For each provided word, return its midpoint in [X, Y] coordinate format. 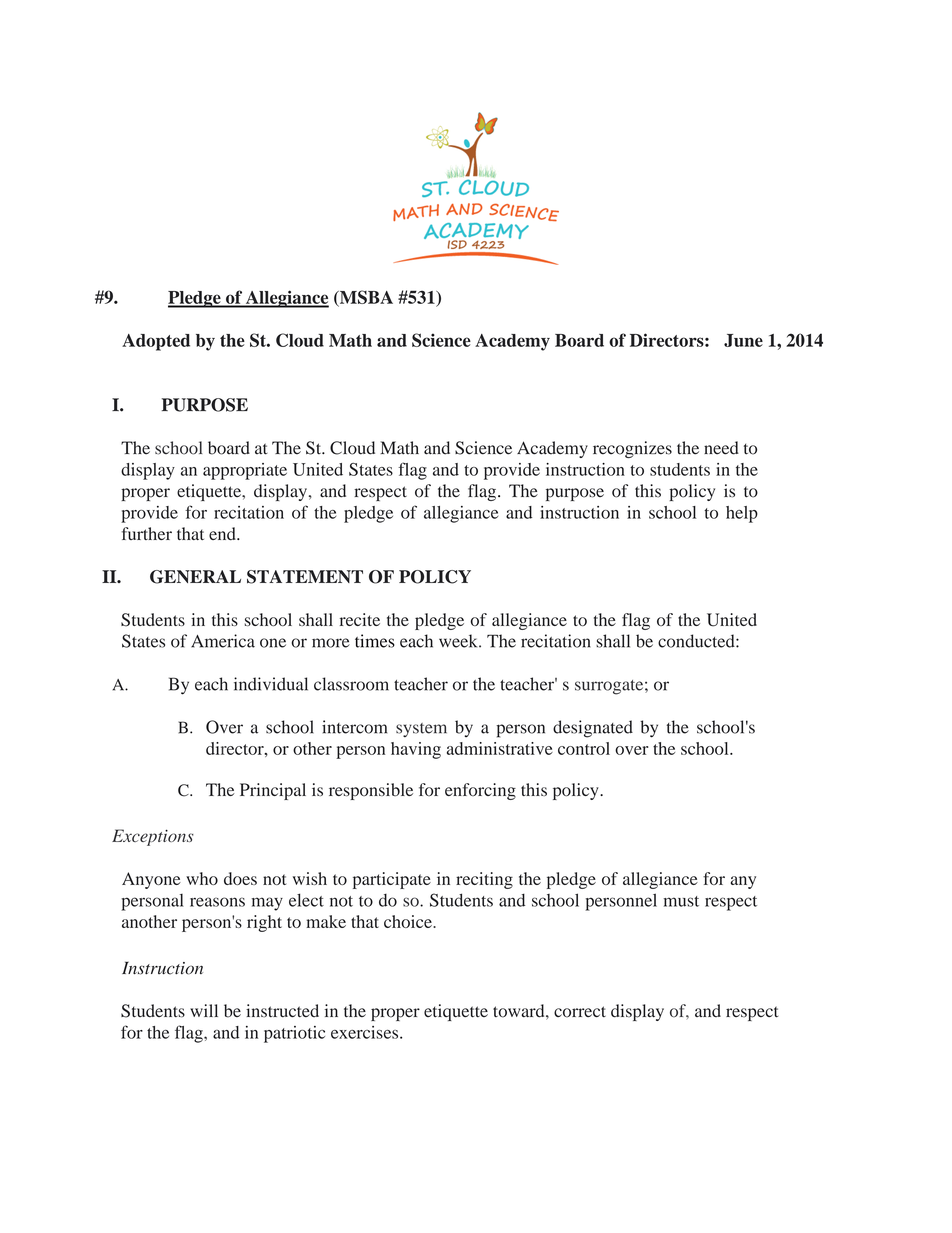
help [742, 514]
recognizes [632, 449]
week [459, 641]
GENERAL [195, 577]
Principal [273, 791]
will [204, 1010]
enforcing [480, 791]
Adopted [156, 342]
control [584, 748]
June [743, 340]
